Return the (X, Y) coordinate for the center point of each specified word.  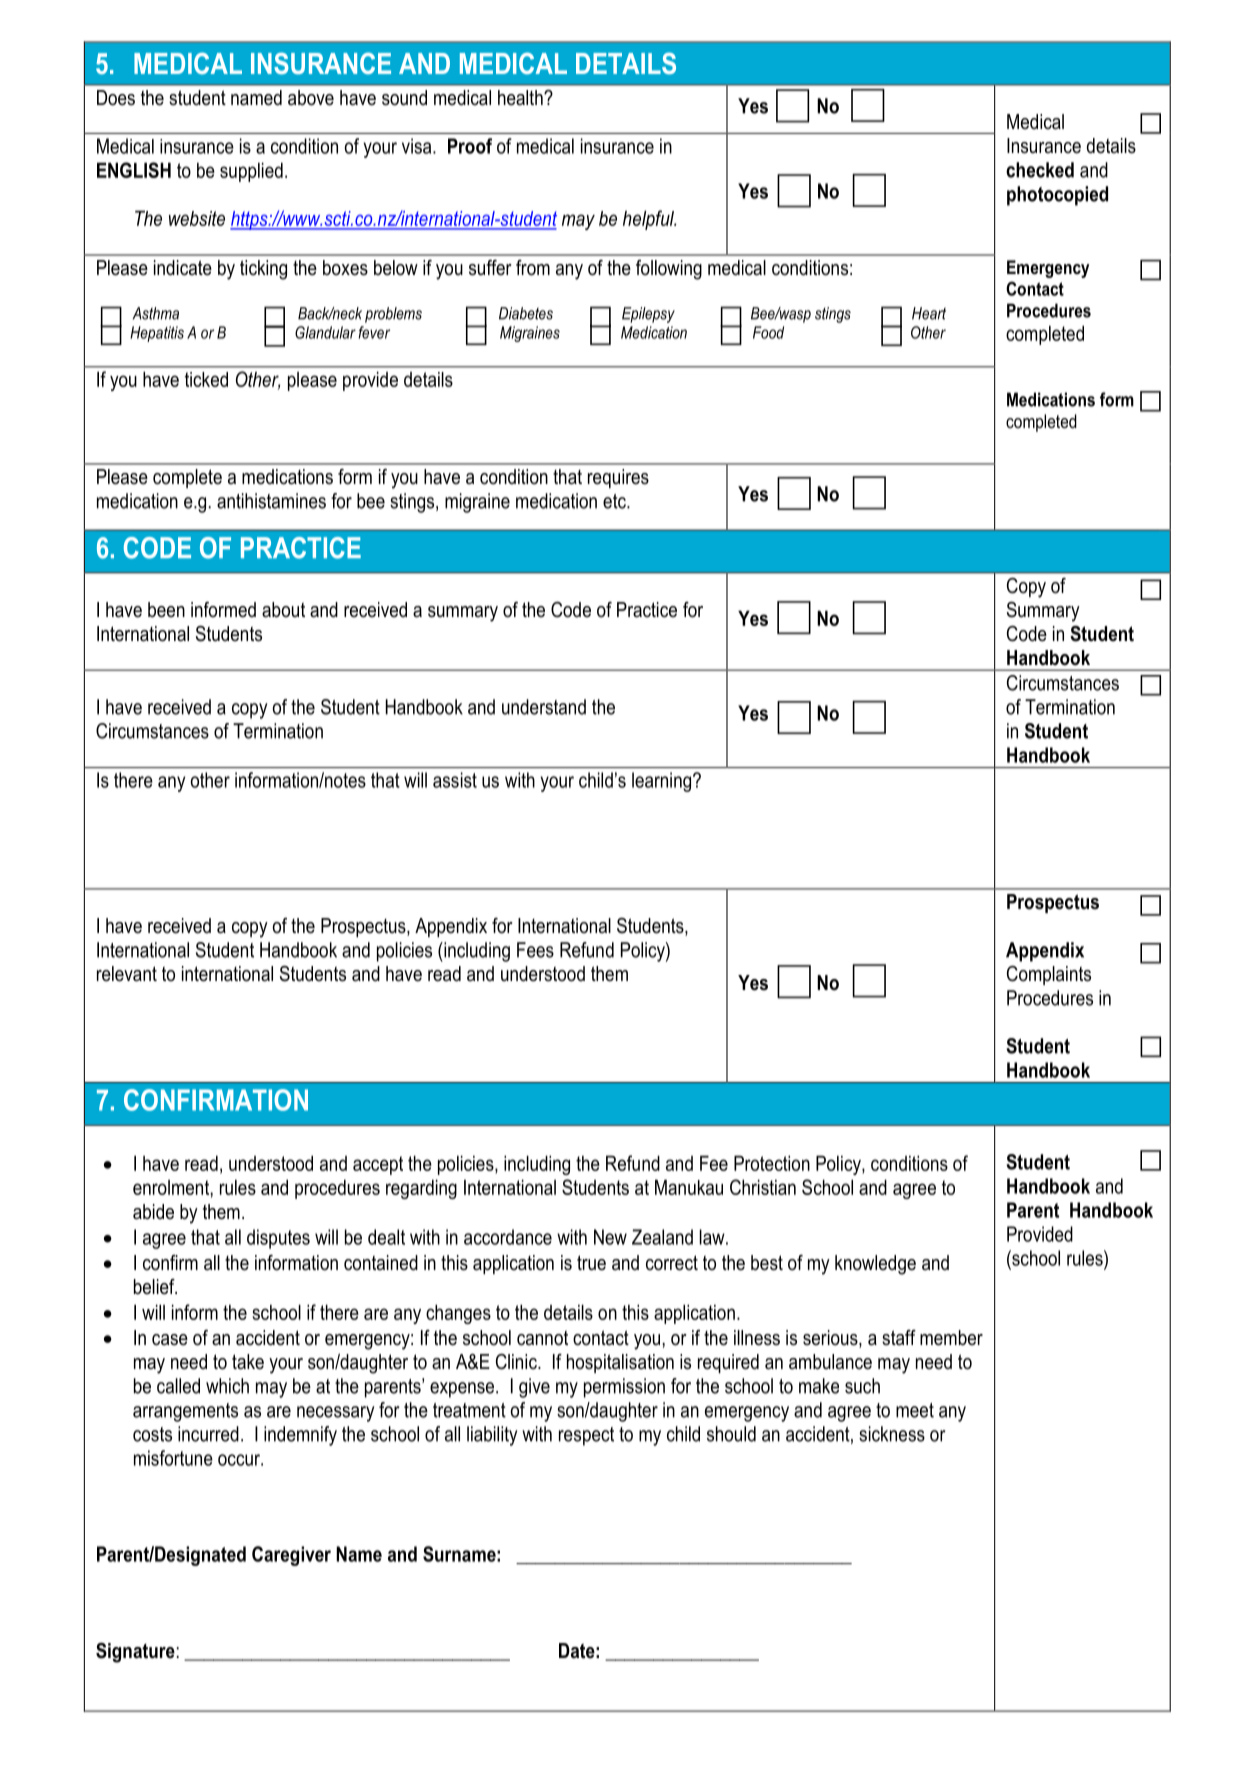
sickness (892, 1434)
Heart (929, 313)
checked (1040, 170)
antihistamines (271, 501)
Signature (135, 1653)
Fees (535, 950)
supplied (251, 172)
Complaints (1049, 975)
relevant (127, 974)
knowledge (875, 1265)
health (521, 98)
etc (615, 501)
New (610, 1237)
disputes (278, 1239)
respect (586, 1436)
